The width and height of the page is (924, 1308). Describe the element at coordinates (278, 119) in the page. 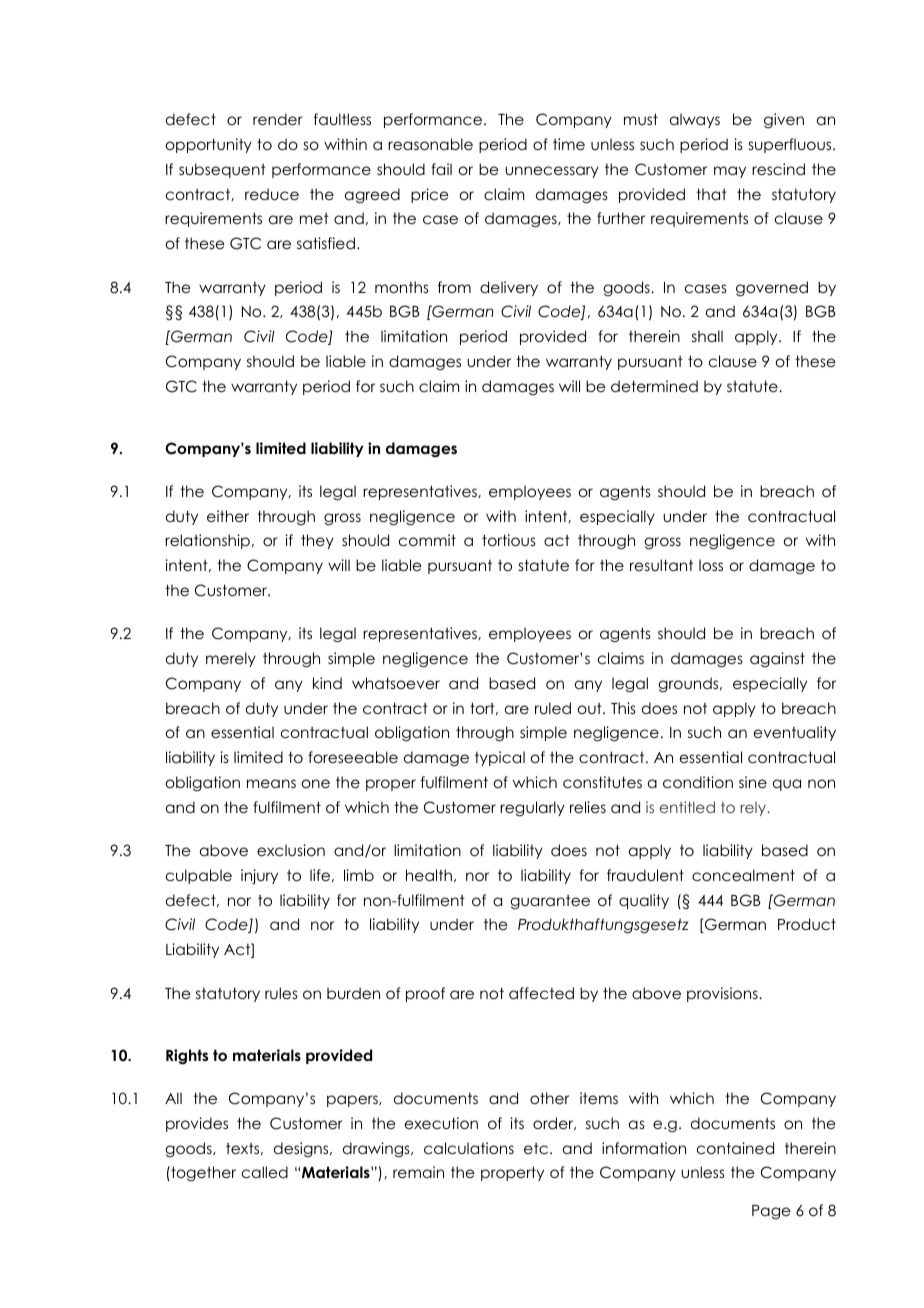

I see `render` at that location.
